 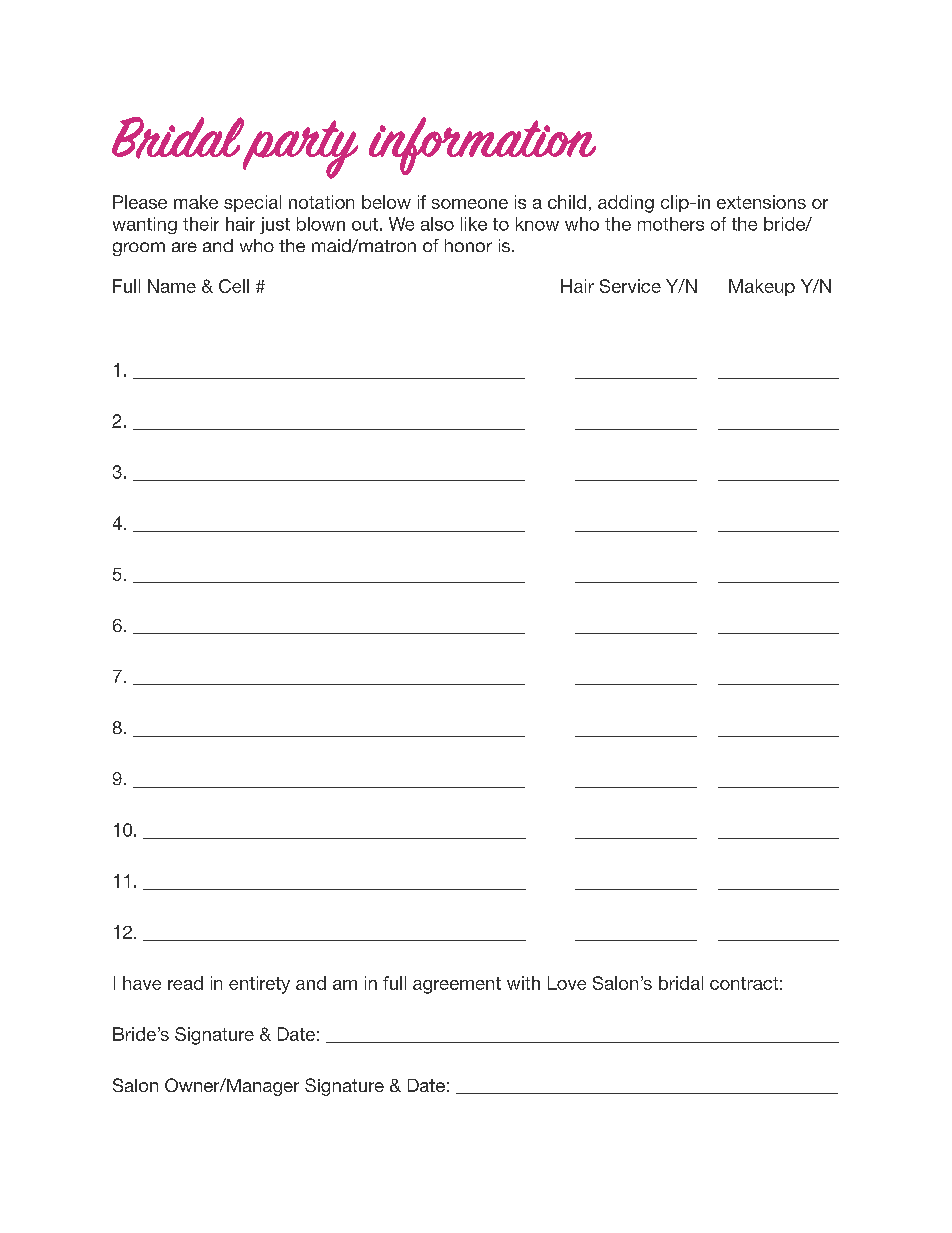 What do you see at coordinates (671, 224) in the screenshot?
I see `mothers` at bounding box center [671, 224].
